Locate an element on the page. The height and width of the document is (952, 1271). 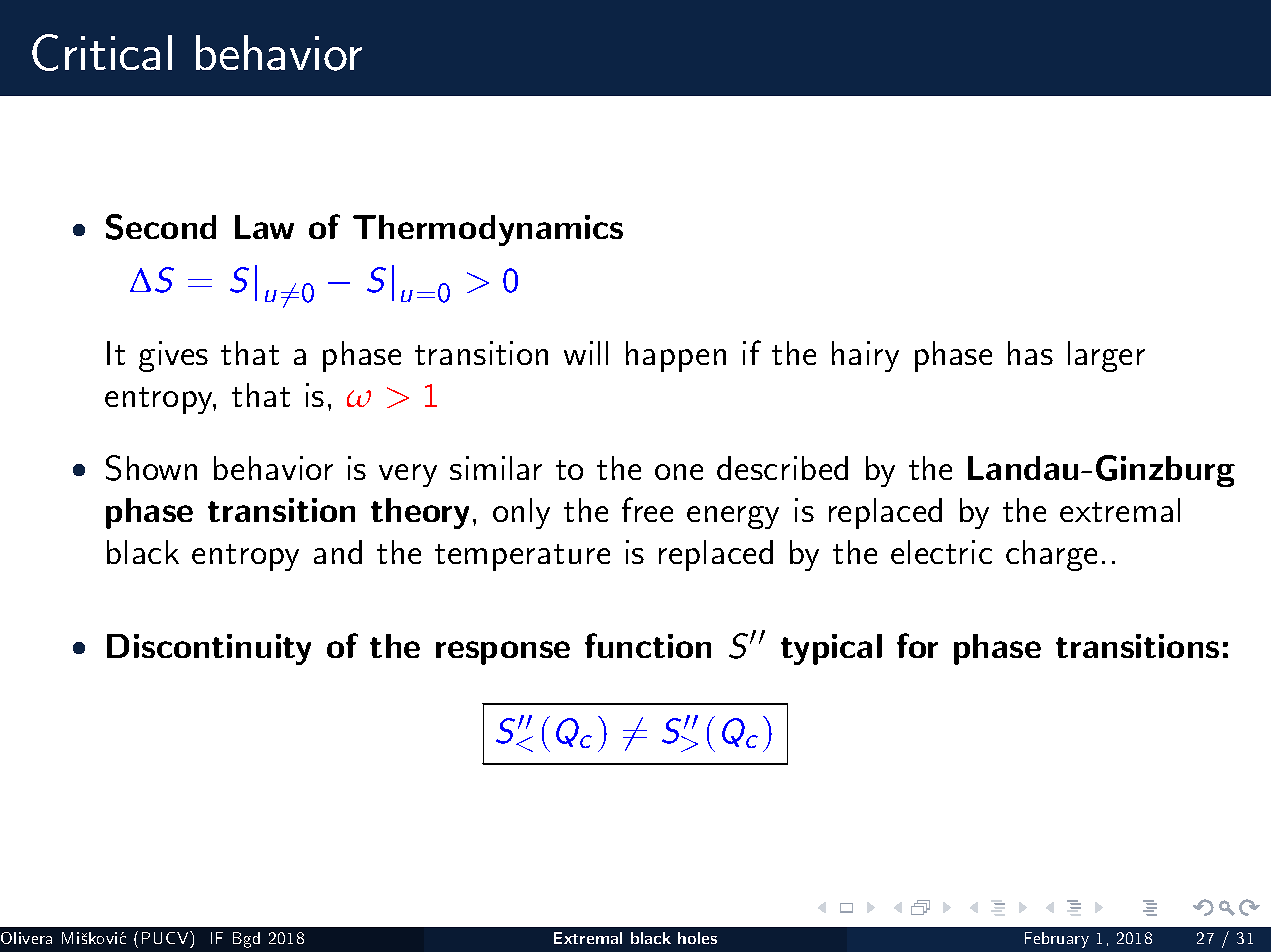
larger is located at coordinates (1106, 356).
